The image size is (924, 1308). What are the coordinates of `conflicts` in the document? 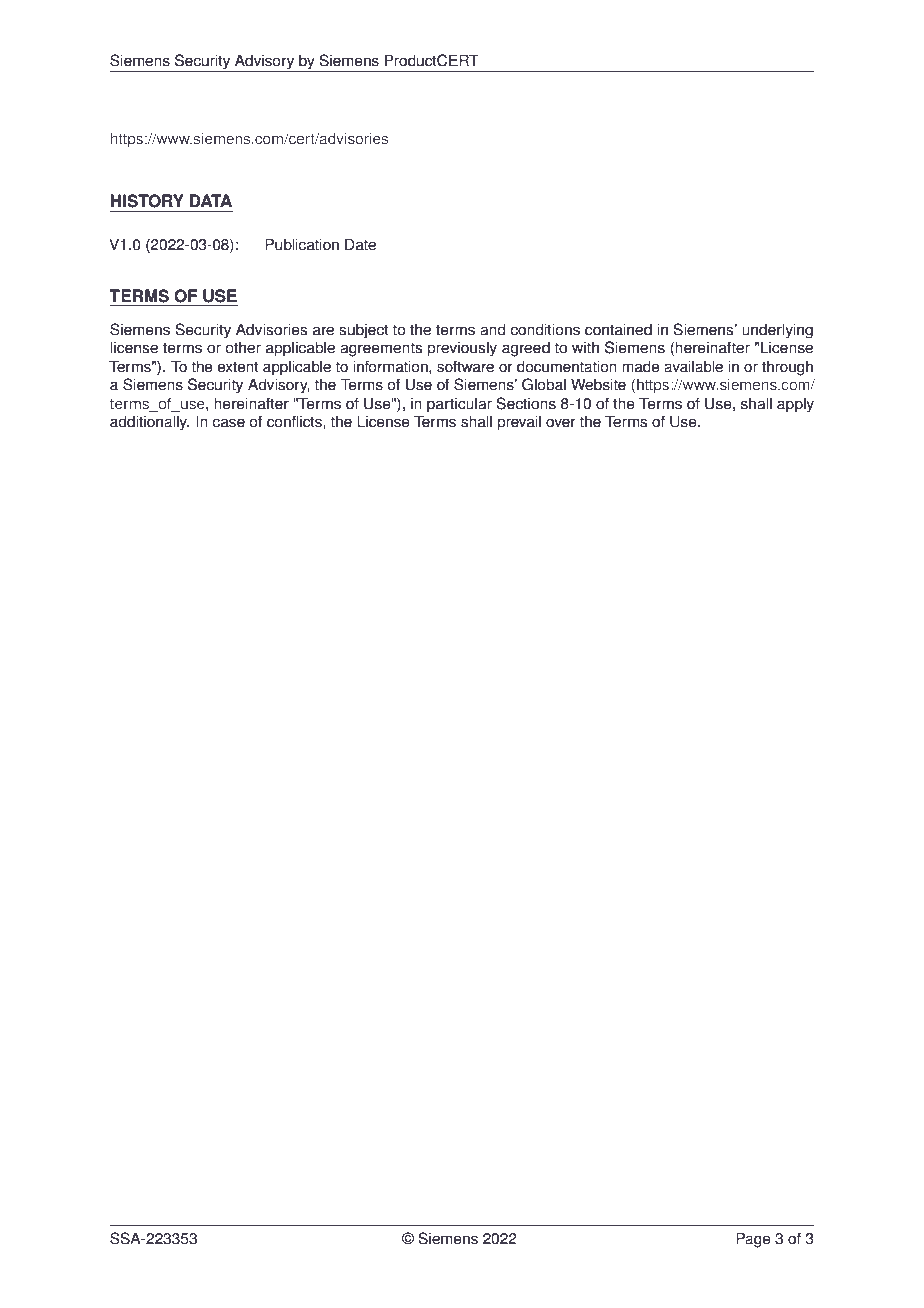 It's located at (295, 421).
